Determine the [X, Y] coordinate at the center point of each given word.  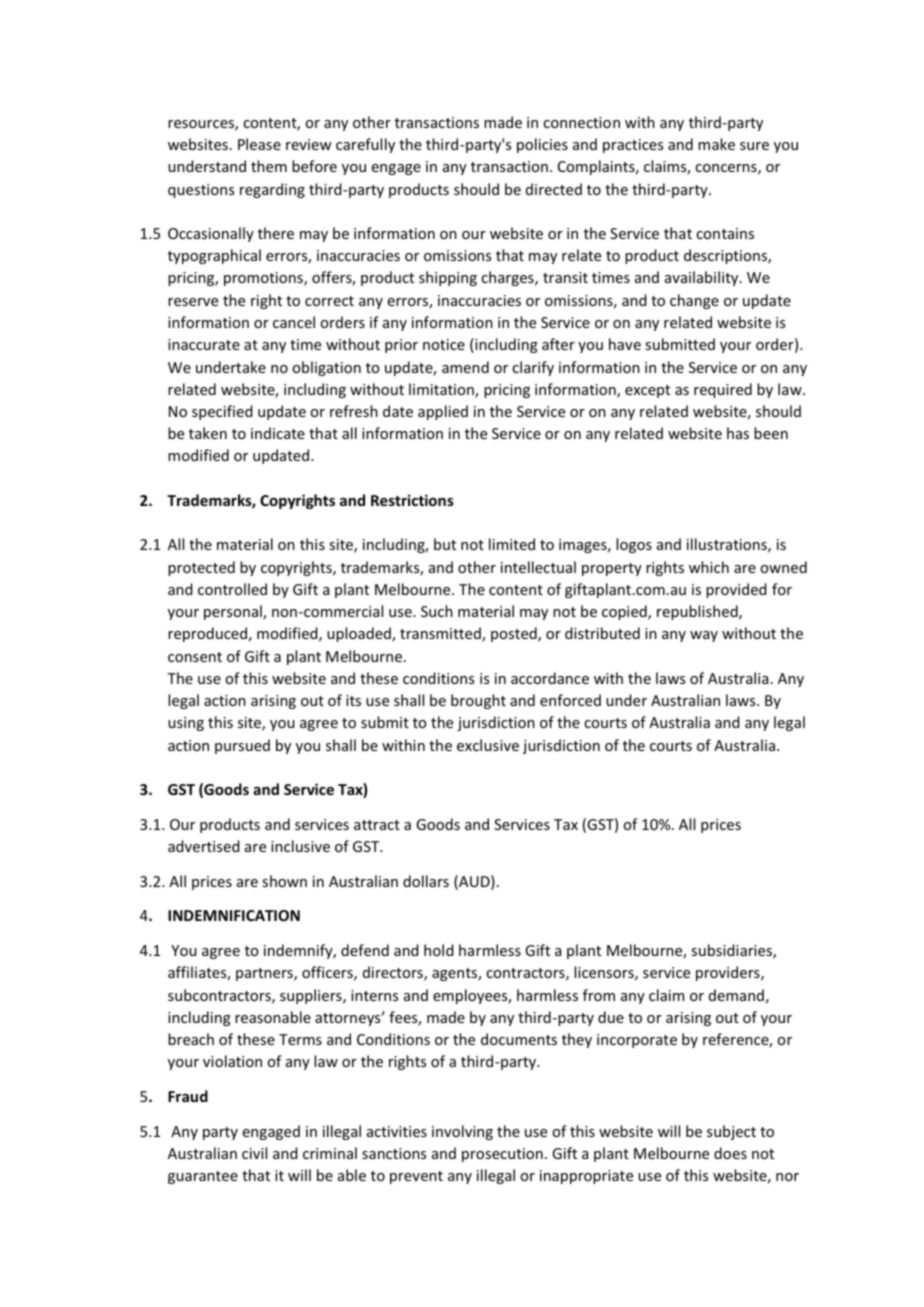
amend [465, 367]
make [716, 144]
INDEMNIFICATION [234, 915]
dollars [426, 881]
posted [515, 634]
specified [222, 412]
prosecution [502, 1155]
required [723, 390]
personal [234, 612]
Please [259, 144]
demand [736, 995]
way [704, 636]
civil [254, 1153]
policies [542, 145]
